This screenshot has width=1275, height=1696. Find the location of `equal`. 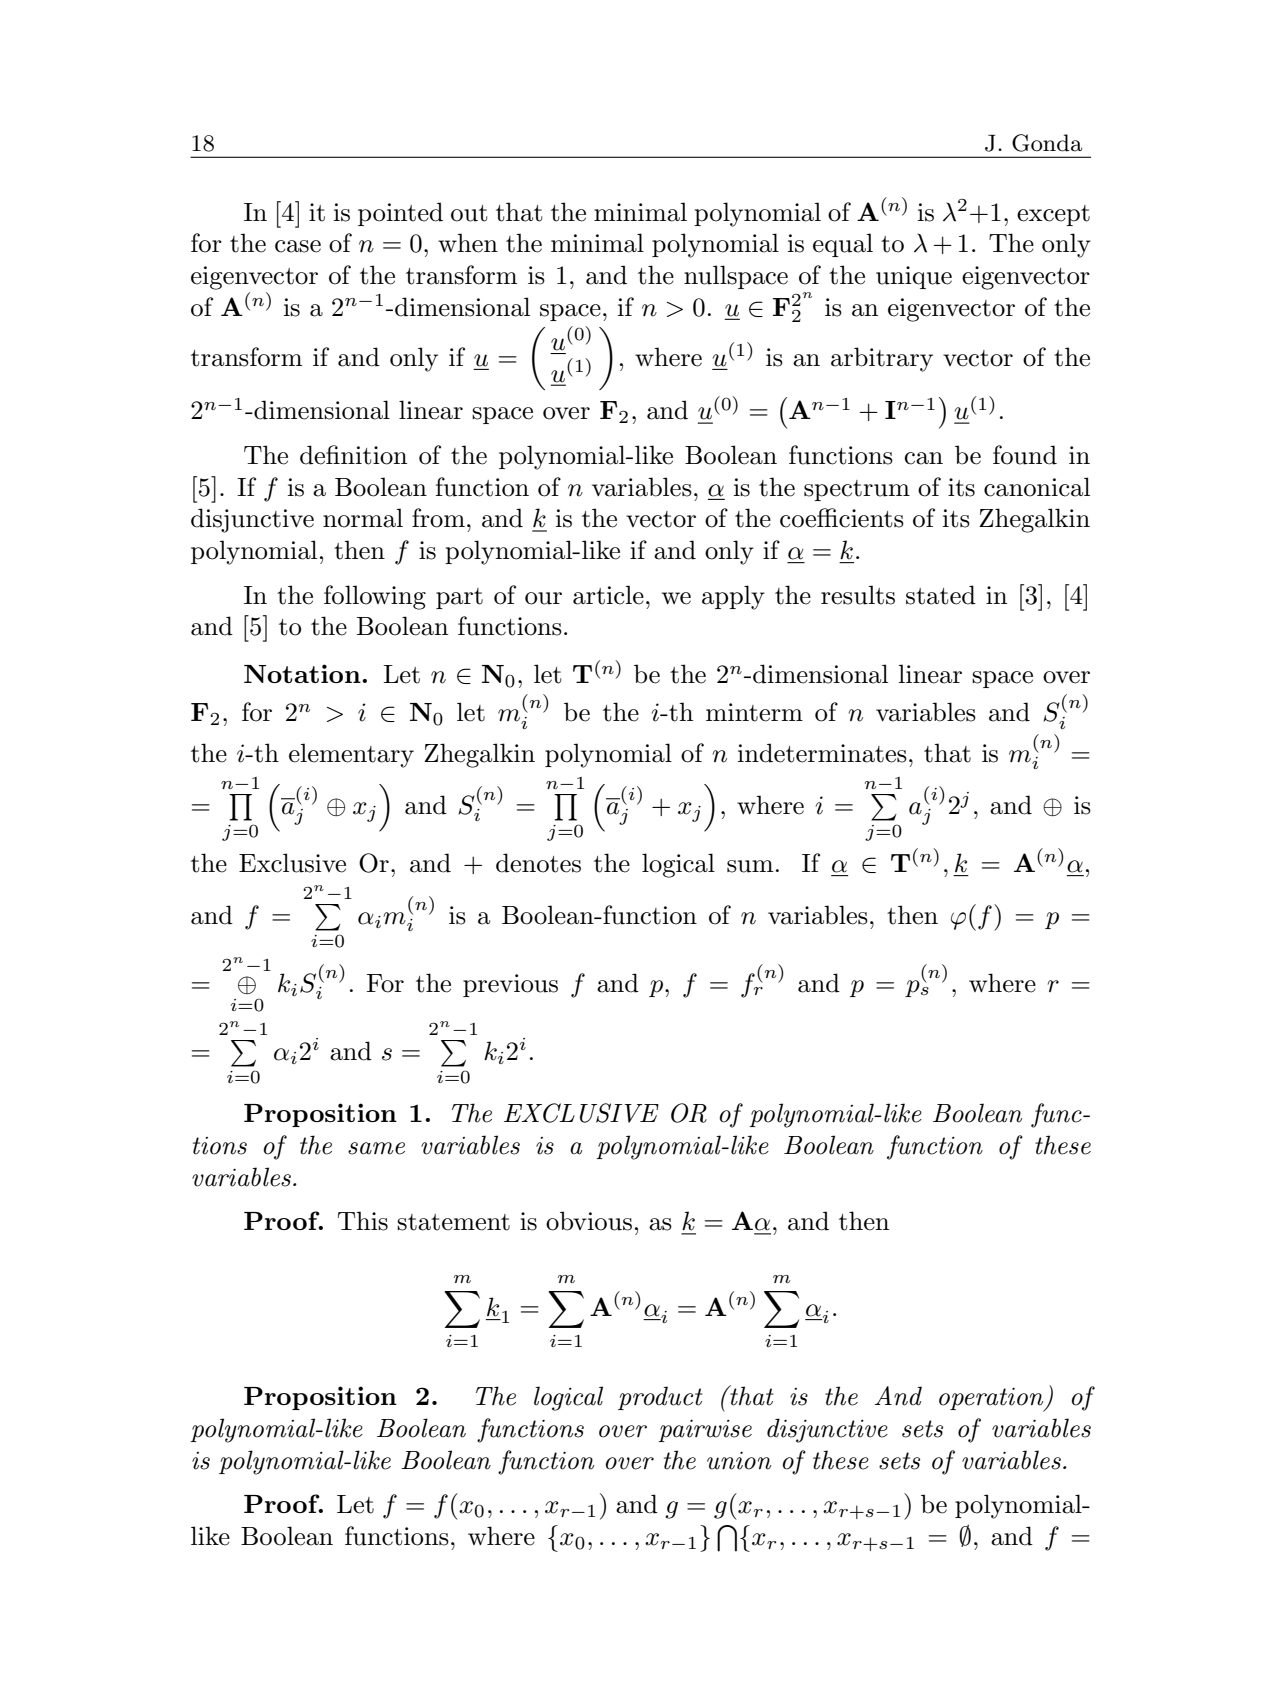

equal is located at coordinates (843, 245).
